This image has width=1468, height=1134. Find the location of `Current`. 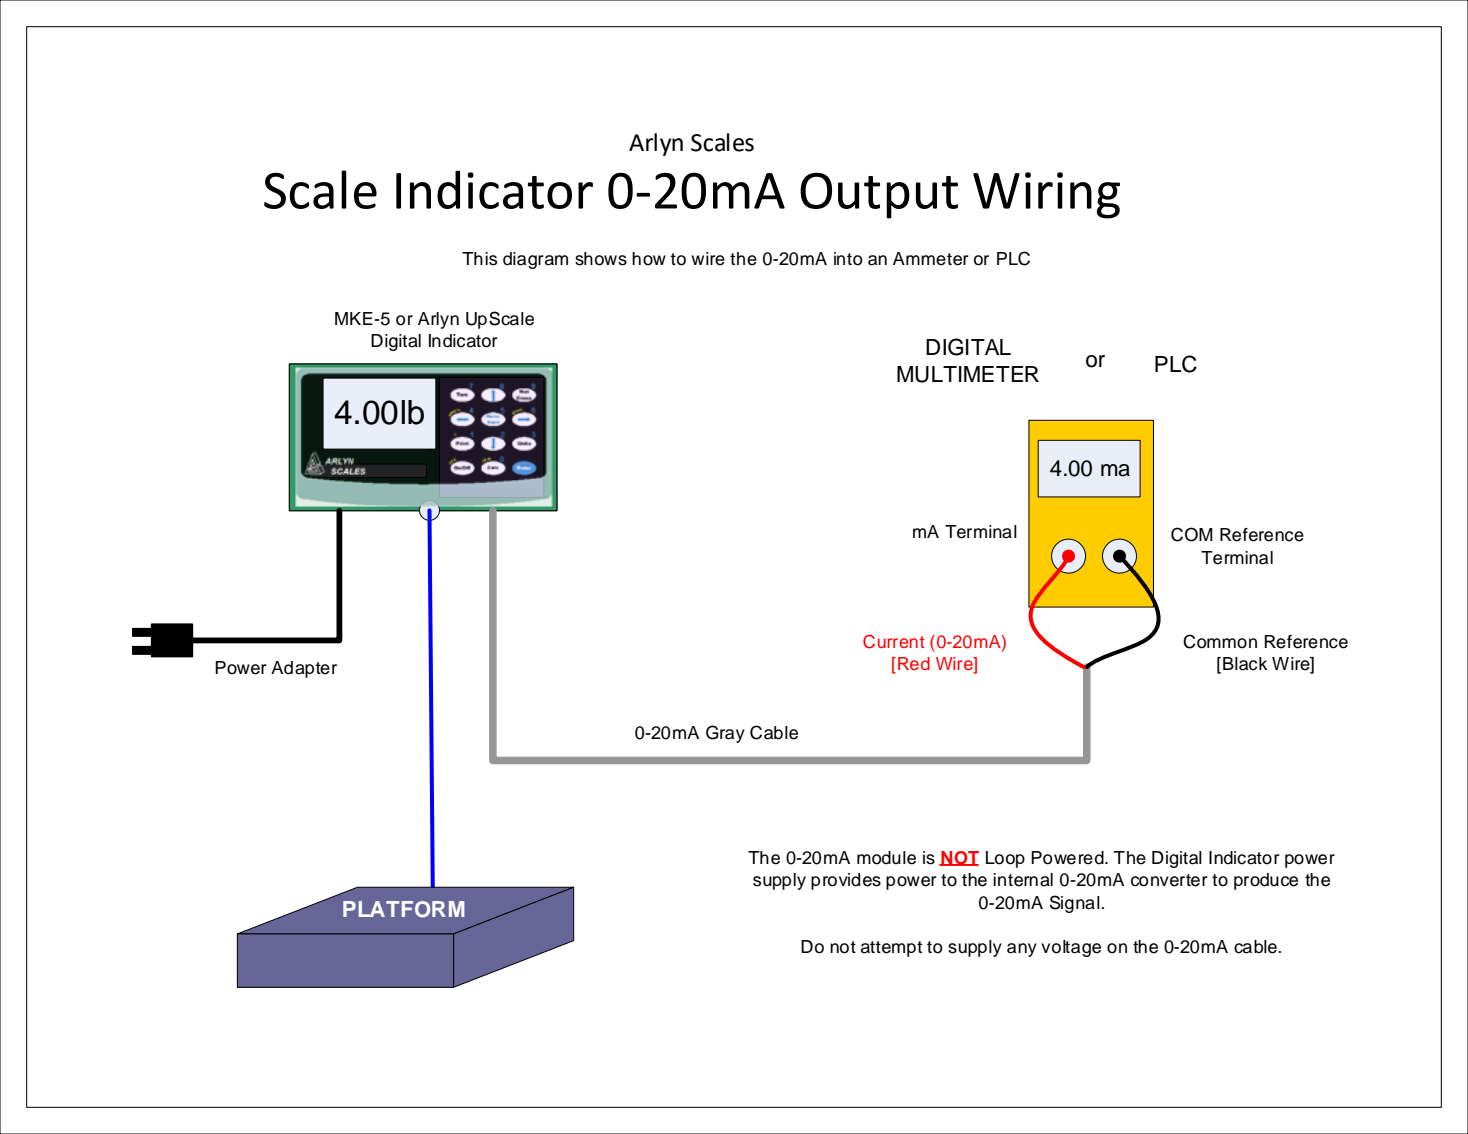

Current is located at coordinates (894, 641).
